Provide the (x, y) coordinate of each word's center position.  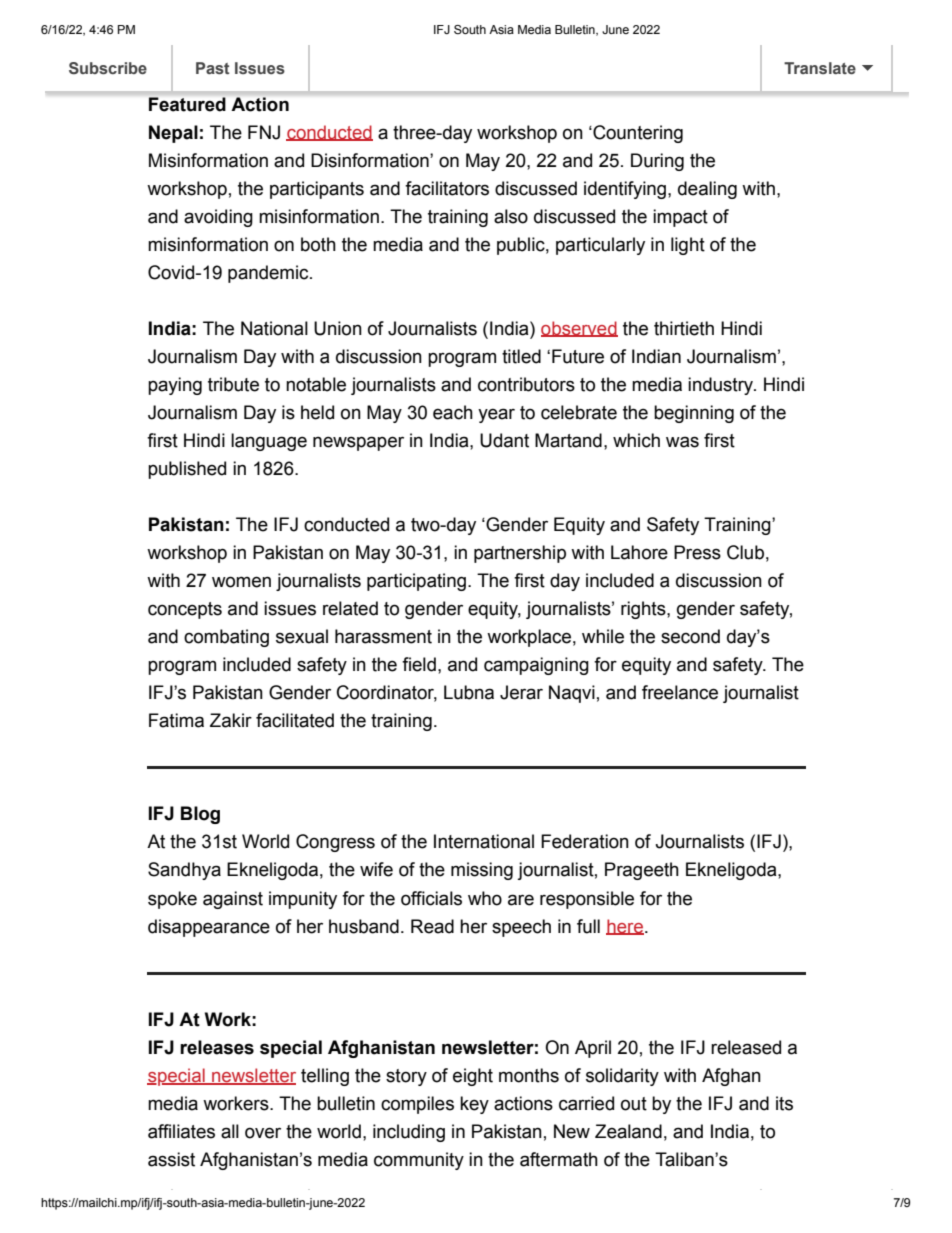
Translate (820, 68)
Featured (187, 104)
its (784, 1103)
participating (416, 582)
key (474, 1105)
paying (175, 386)
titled (521, 356)
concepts (185, 610)
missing (482, 871)
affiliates (181, 1131)
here (626, 927)
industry (722, 386)
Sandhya (184, 871)
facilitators (447, 188)
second (690, 636)
